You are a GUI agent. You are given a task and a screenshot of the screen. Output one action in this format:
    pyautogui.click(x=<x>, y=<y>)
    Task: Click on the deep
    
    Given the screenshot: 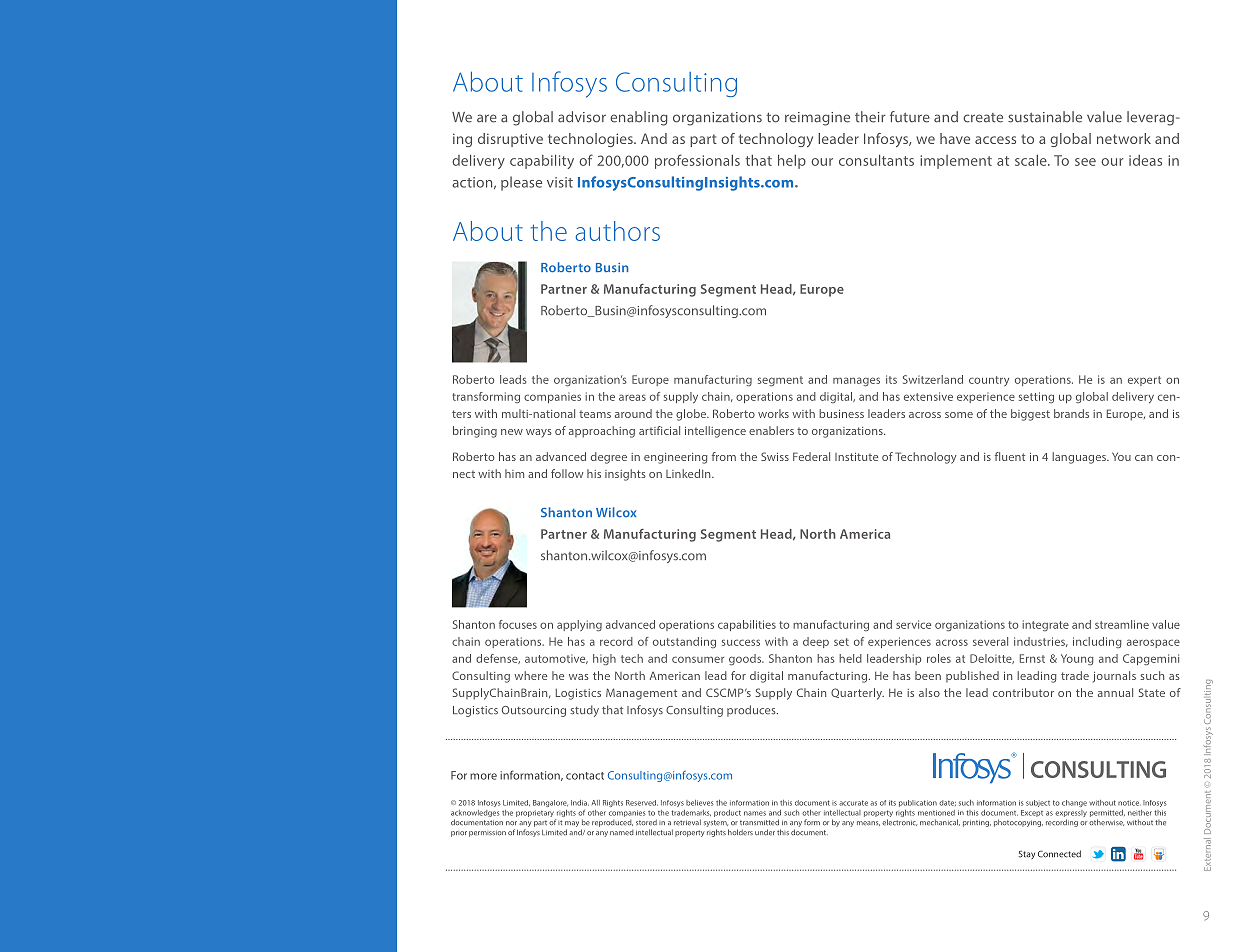 What is the action you would take?
    pyautogui.click(x=816, y=642)
